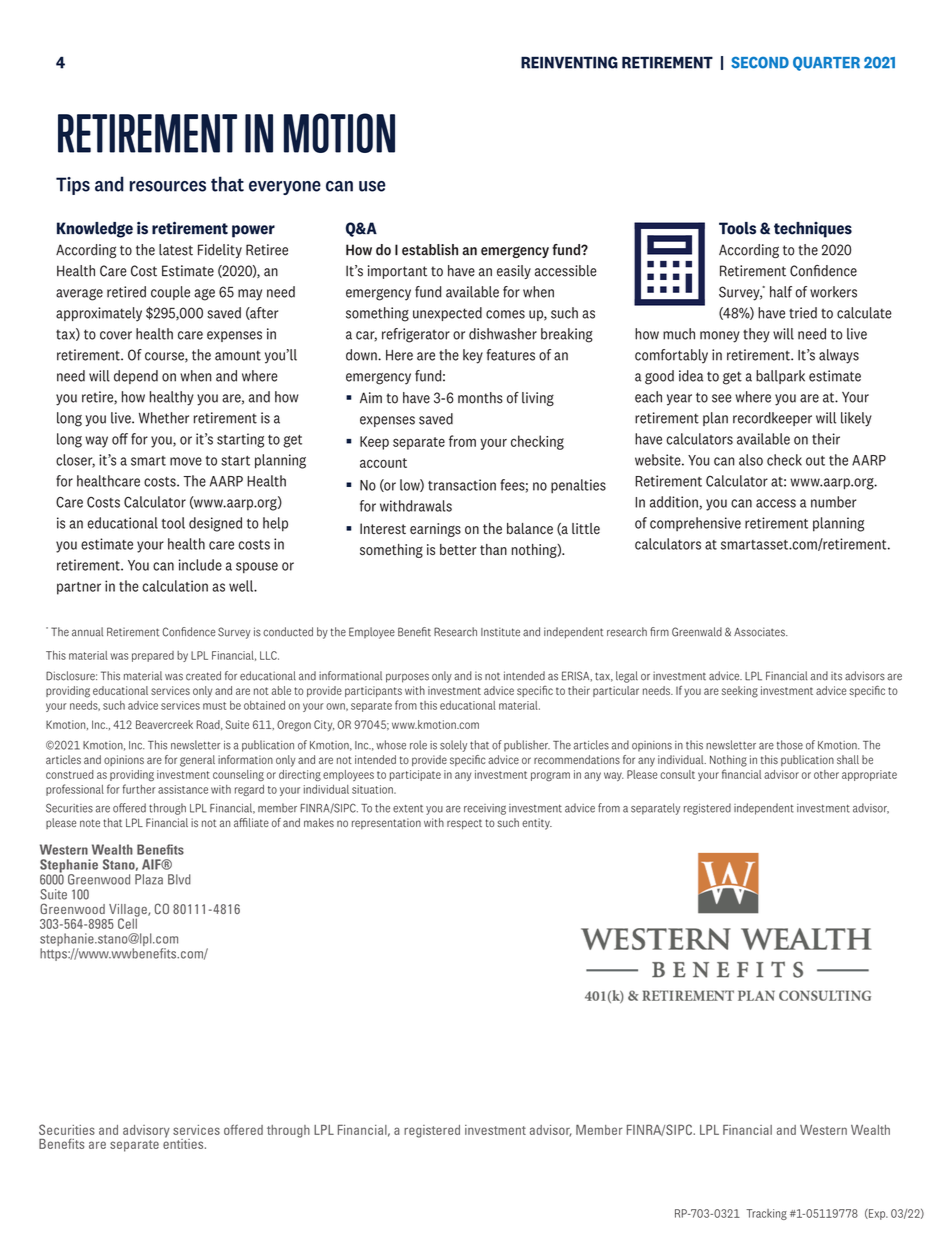 The width and height of the document is (952, 1233). Describe the element at coordinates (569, 62) in the document. I see `REINVENTING` at that location.
